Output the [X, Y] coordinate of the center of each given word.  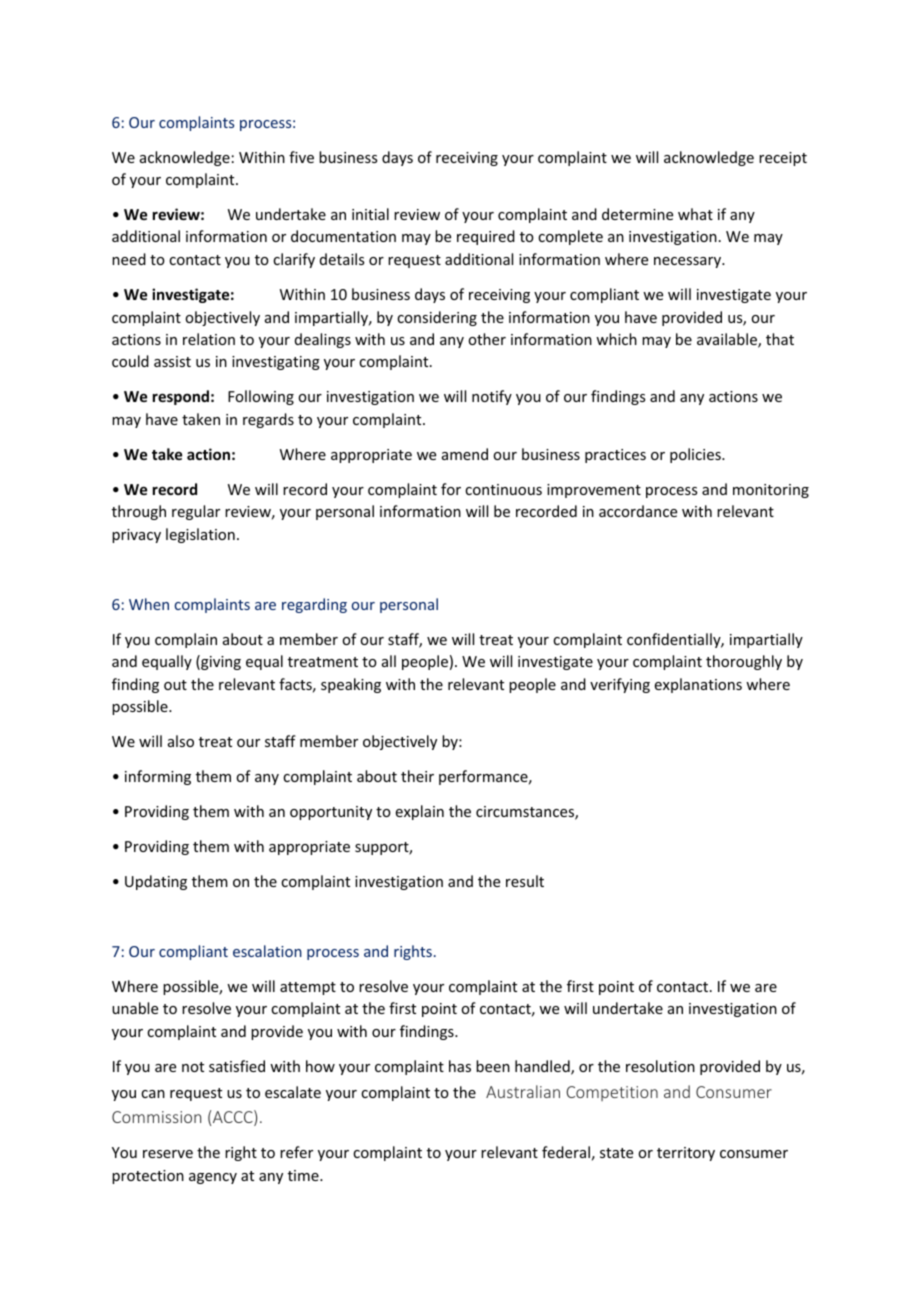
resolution [660, 1066]
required [486, 237]
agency [213, 1178]
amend [465, 454]
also [181, 741]
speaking [351, 685]
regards [268, 420]
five [301, 157]
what [695, 214]
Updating [156, 882]
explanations [698, 685]
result [525, 881]
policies [696, 455]
